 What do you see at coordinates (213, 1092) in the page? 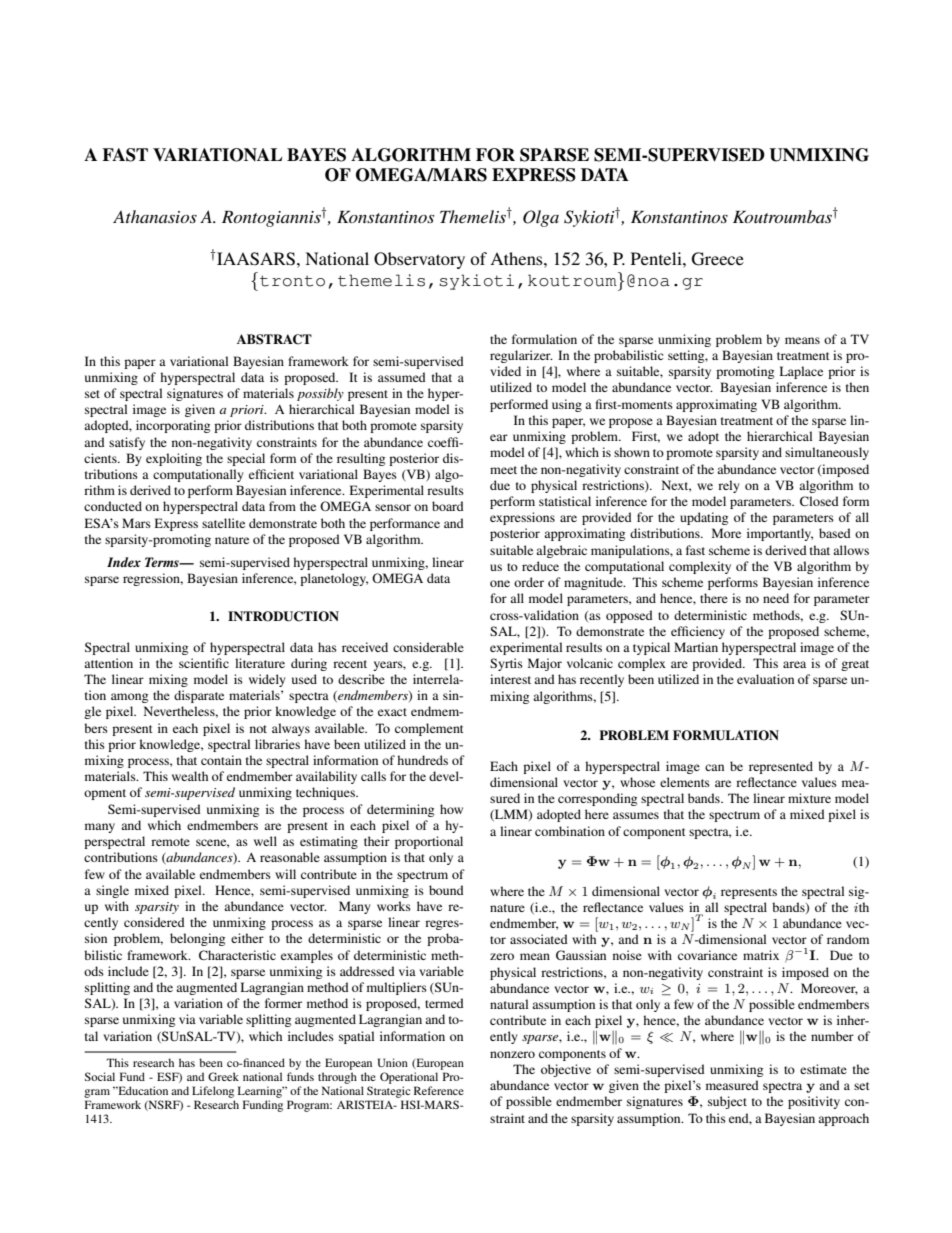
I see `Lifelong` at bounding box center [213, 1092].
